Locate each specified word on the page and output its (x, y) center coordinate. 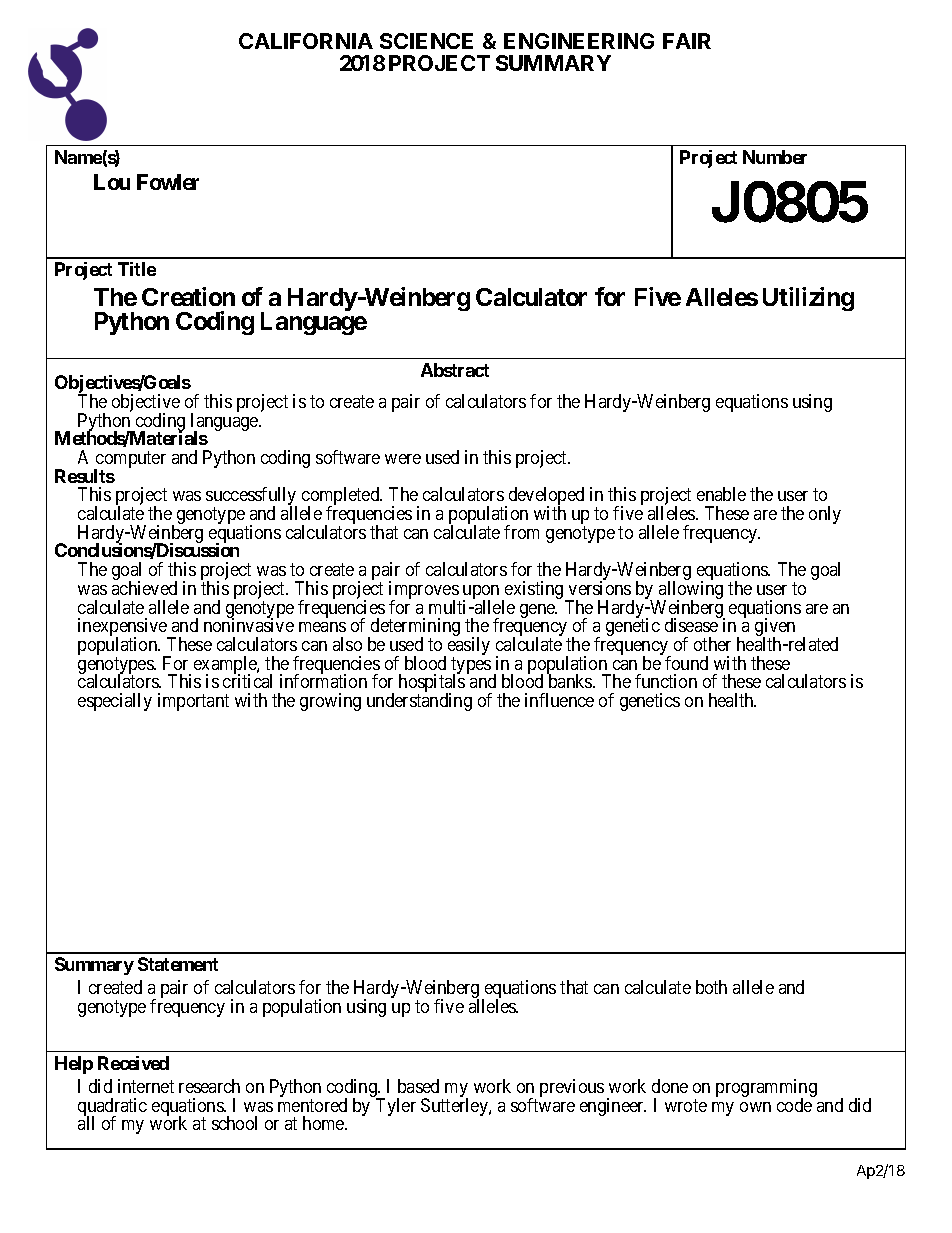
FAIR (687, 41)
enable (721, 494)
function (666, 681)
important (193, 702)
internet (146, 1086)
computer (130, 461)
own (755, 1107)
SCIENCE (426, 41)
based (418, 1086)
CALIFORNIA (306, 41)
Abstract (455, 370)
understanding (419, 702)
